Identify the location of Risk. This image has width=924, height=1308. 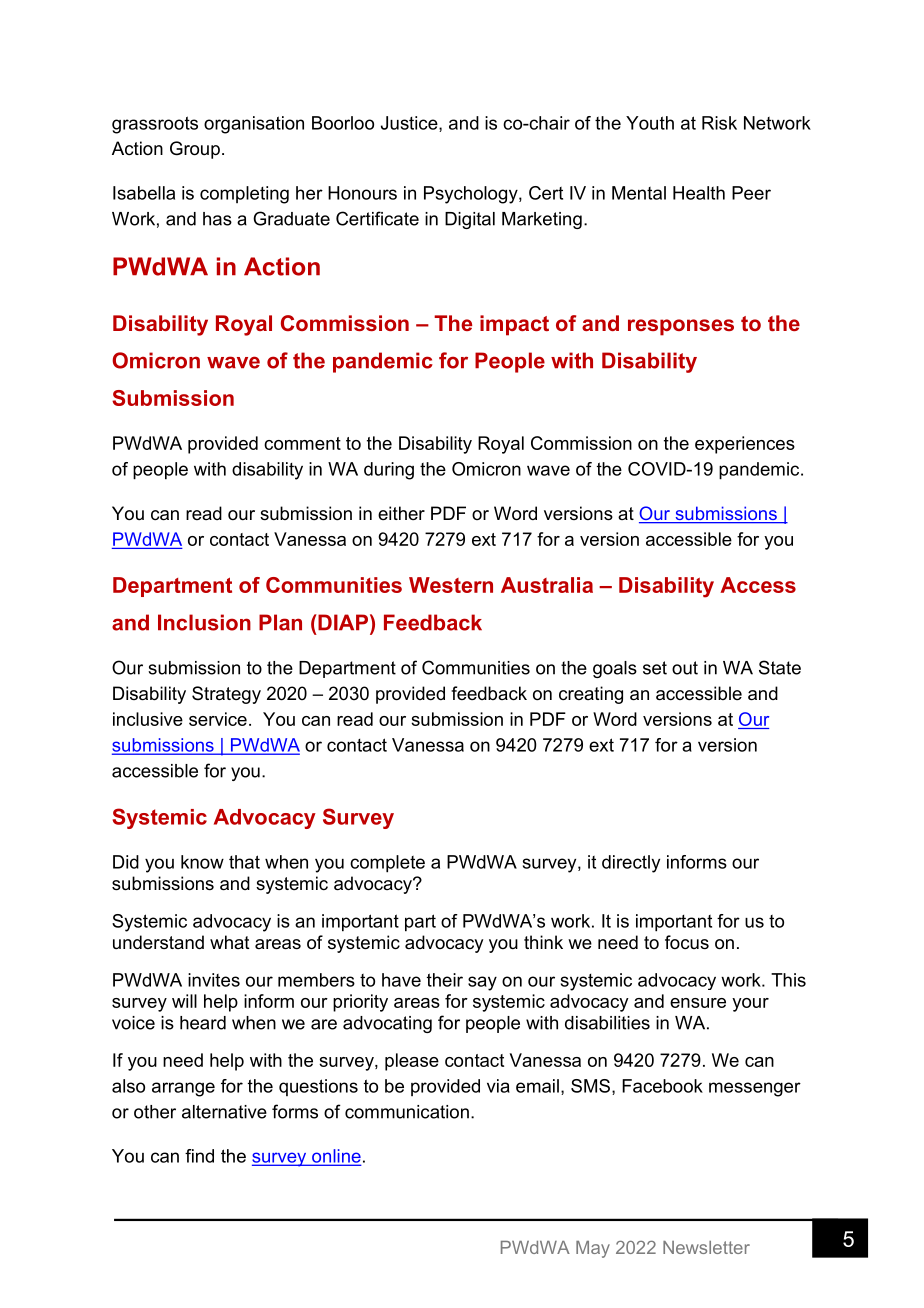
(719, 123).
